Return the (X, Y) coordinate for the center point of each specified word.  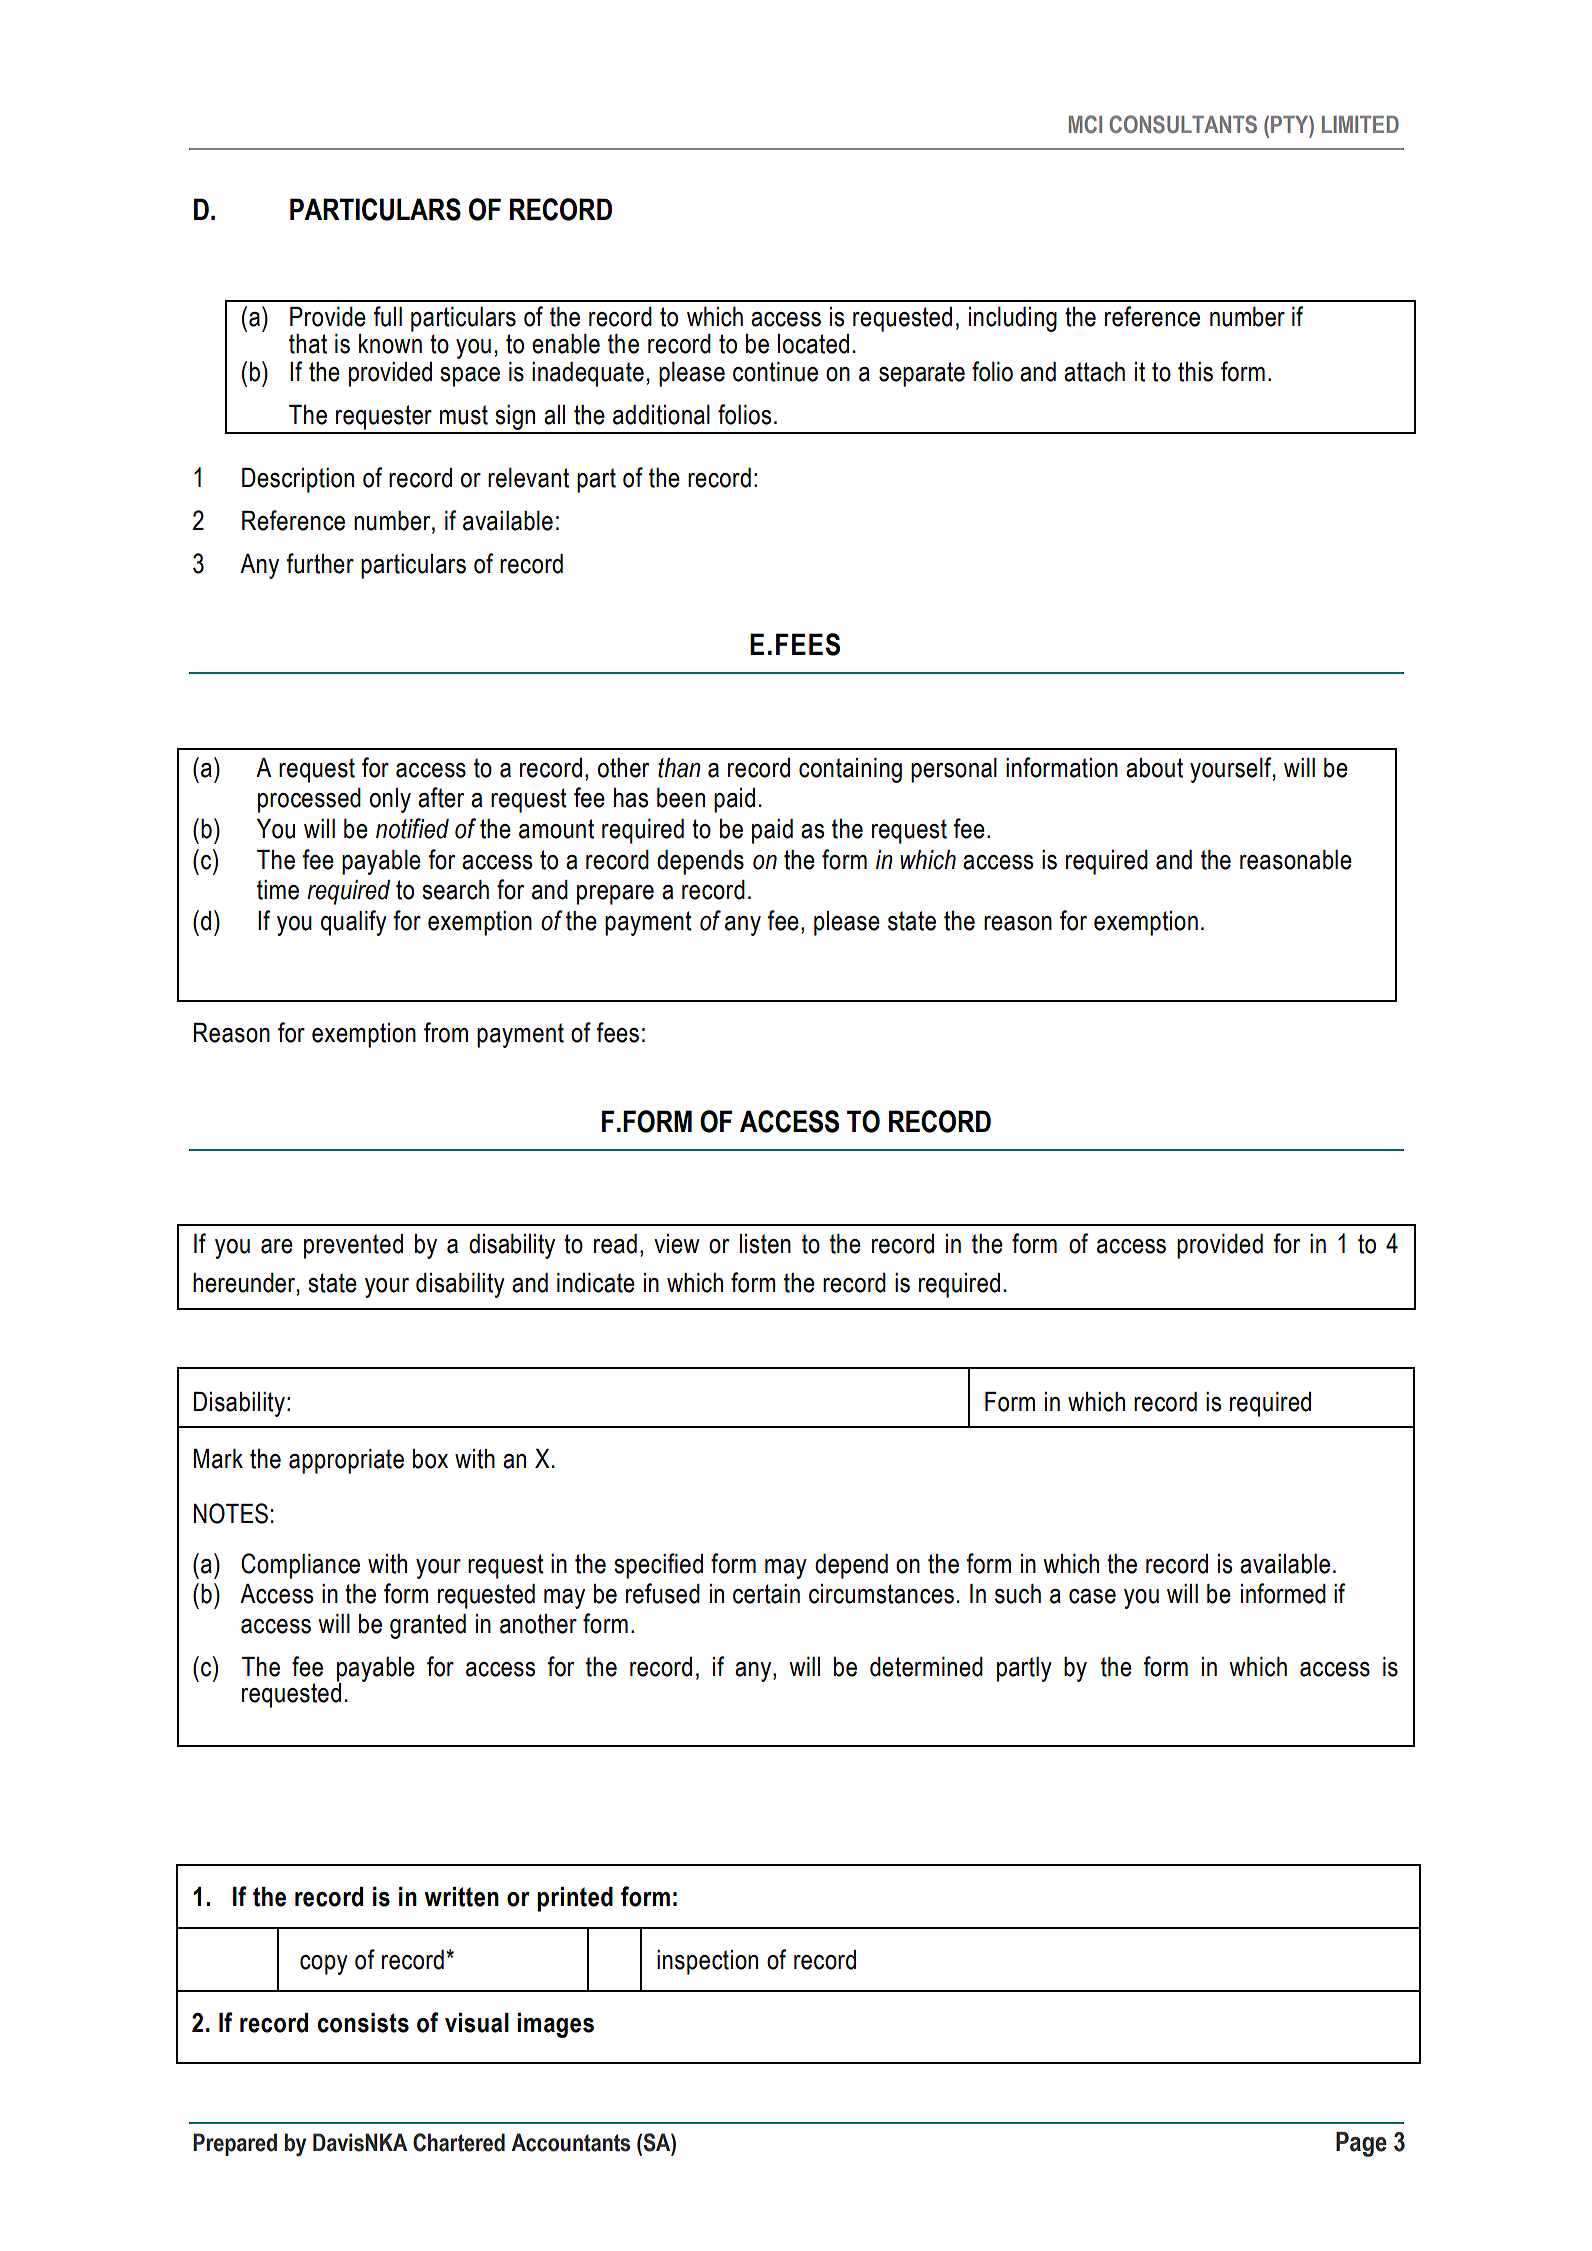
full (387, 316)
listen (765, 1244)
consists (363, 2023)
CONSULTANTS (1183, 124)
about (1154, 768)
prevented (353, 1246)
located (813, 344)
